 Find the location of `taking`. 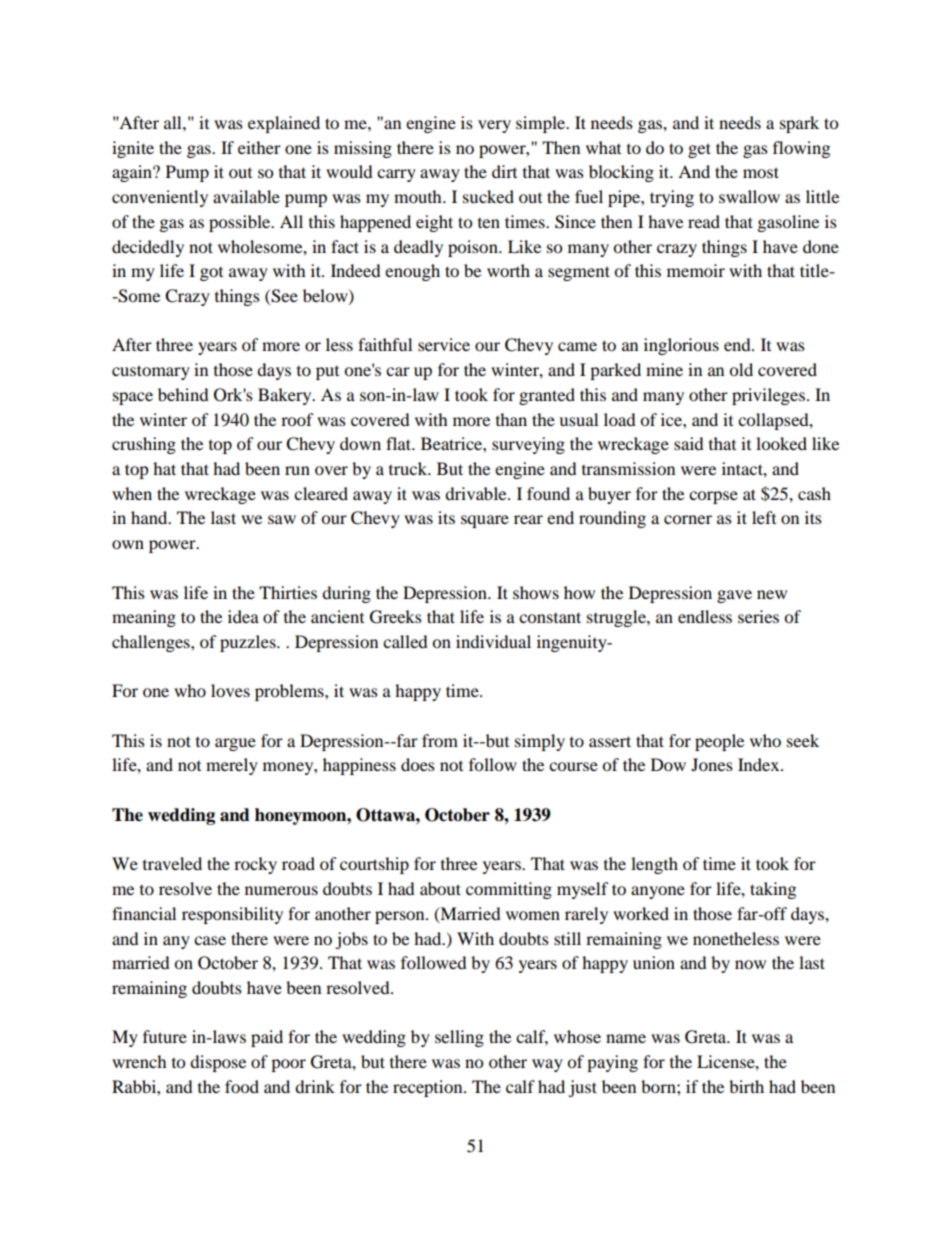

taking is located at coordinates (773, 890).
